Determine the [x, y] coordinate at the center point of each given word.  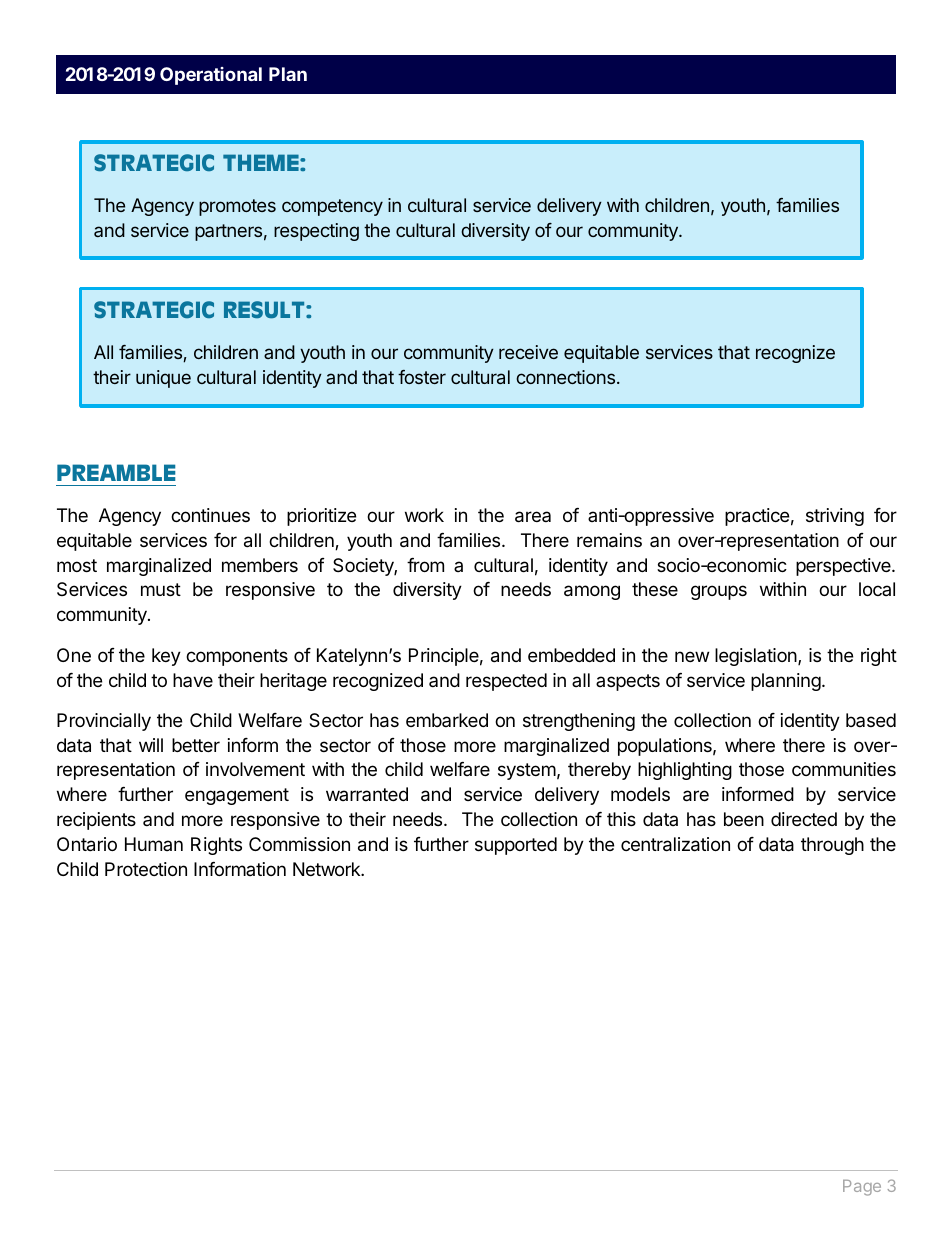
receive [528, 352]
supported [516, 846]
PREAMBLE [116, 472]
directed [804, 819]
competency [332, 207]
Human [154, 844]
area [533, 517]
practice [757, 517]
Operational [211, 76]
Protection [146, 869]
